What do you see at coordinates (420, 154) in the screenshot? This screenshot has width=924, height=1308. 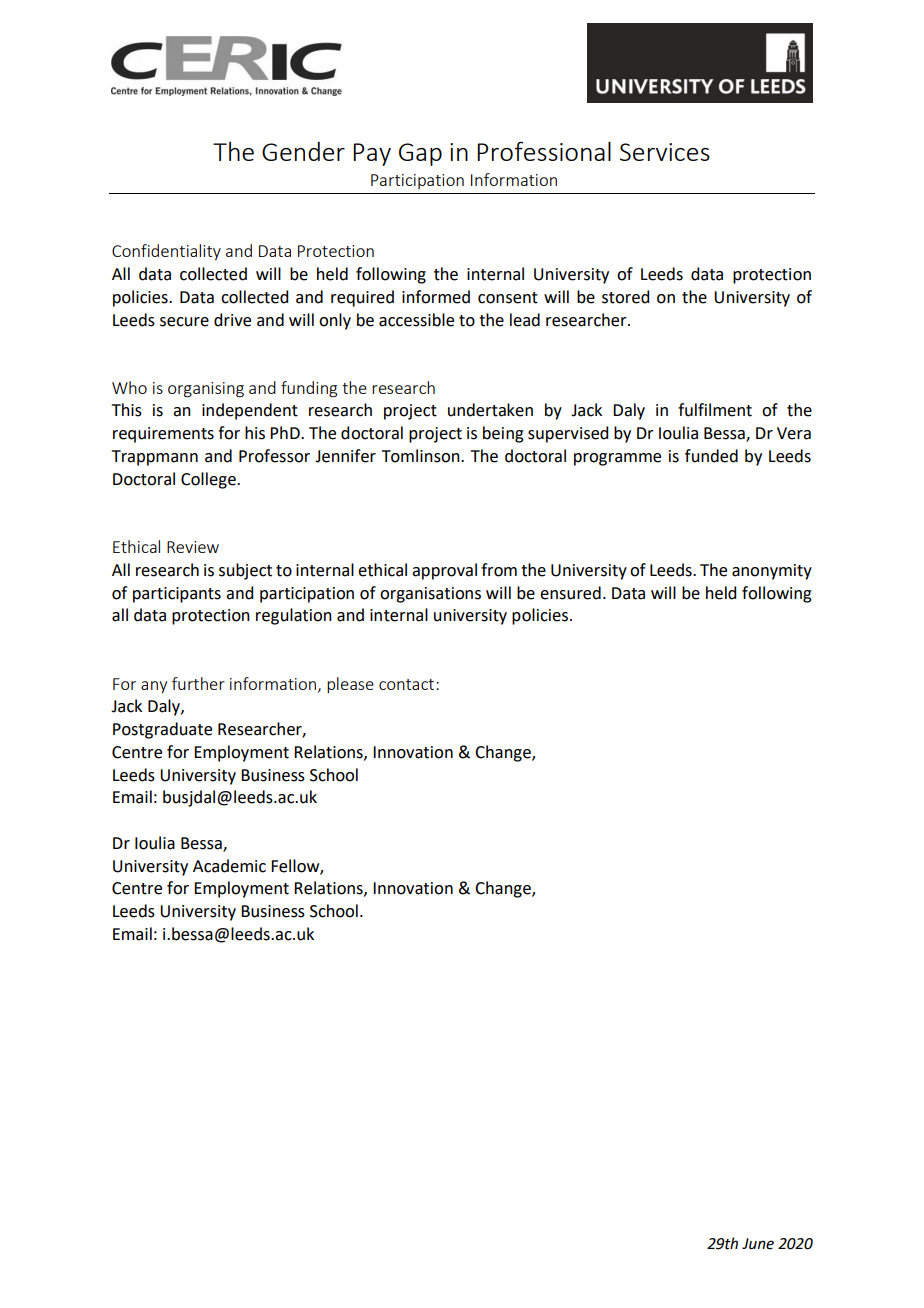 I see `Gap` at bounding box center [420, 154].
